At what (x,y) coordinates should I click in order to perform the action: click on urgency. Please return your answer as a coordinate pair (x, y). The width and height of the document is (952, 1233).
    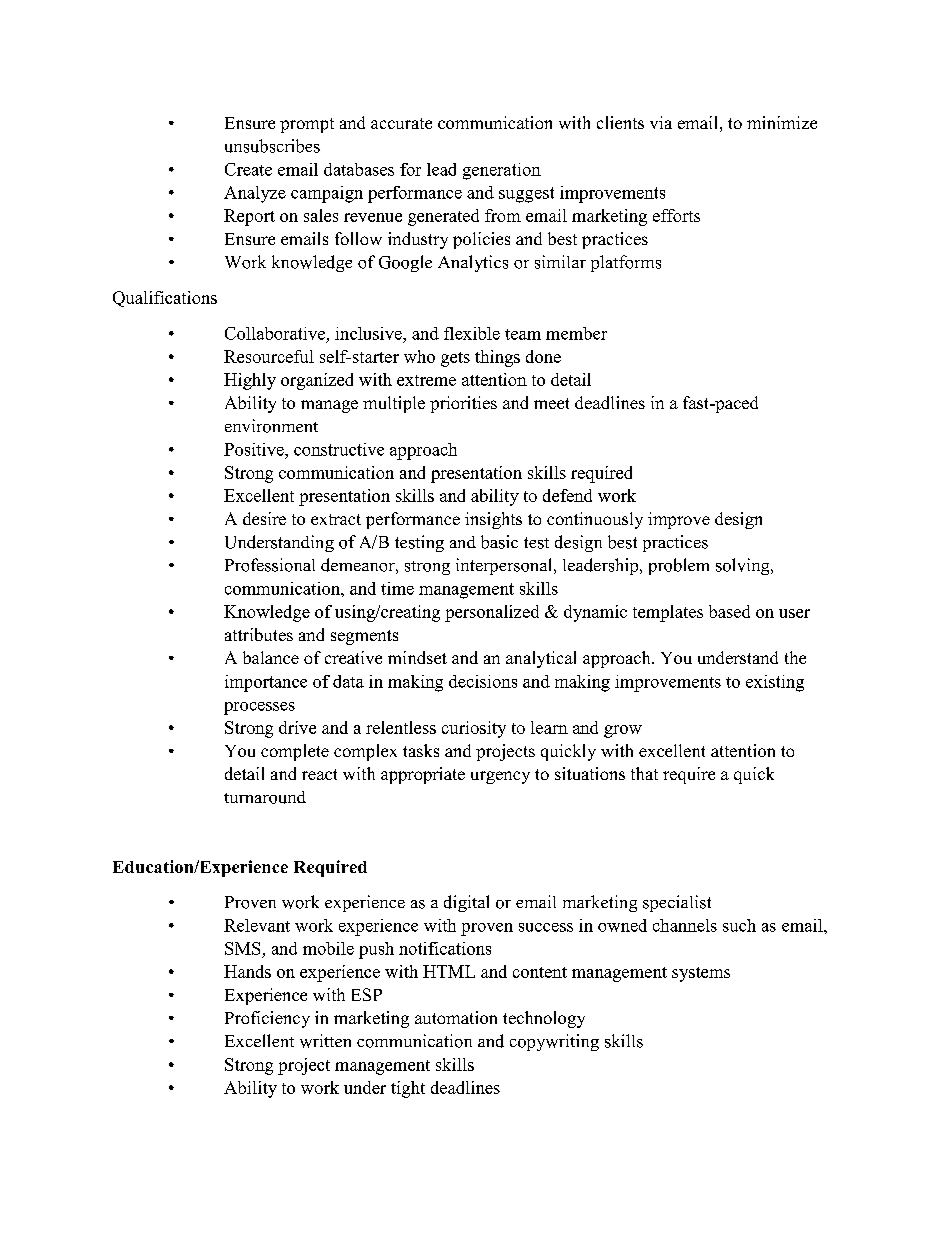
    Looking at the image, I should click on (500, 777).
